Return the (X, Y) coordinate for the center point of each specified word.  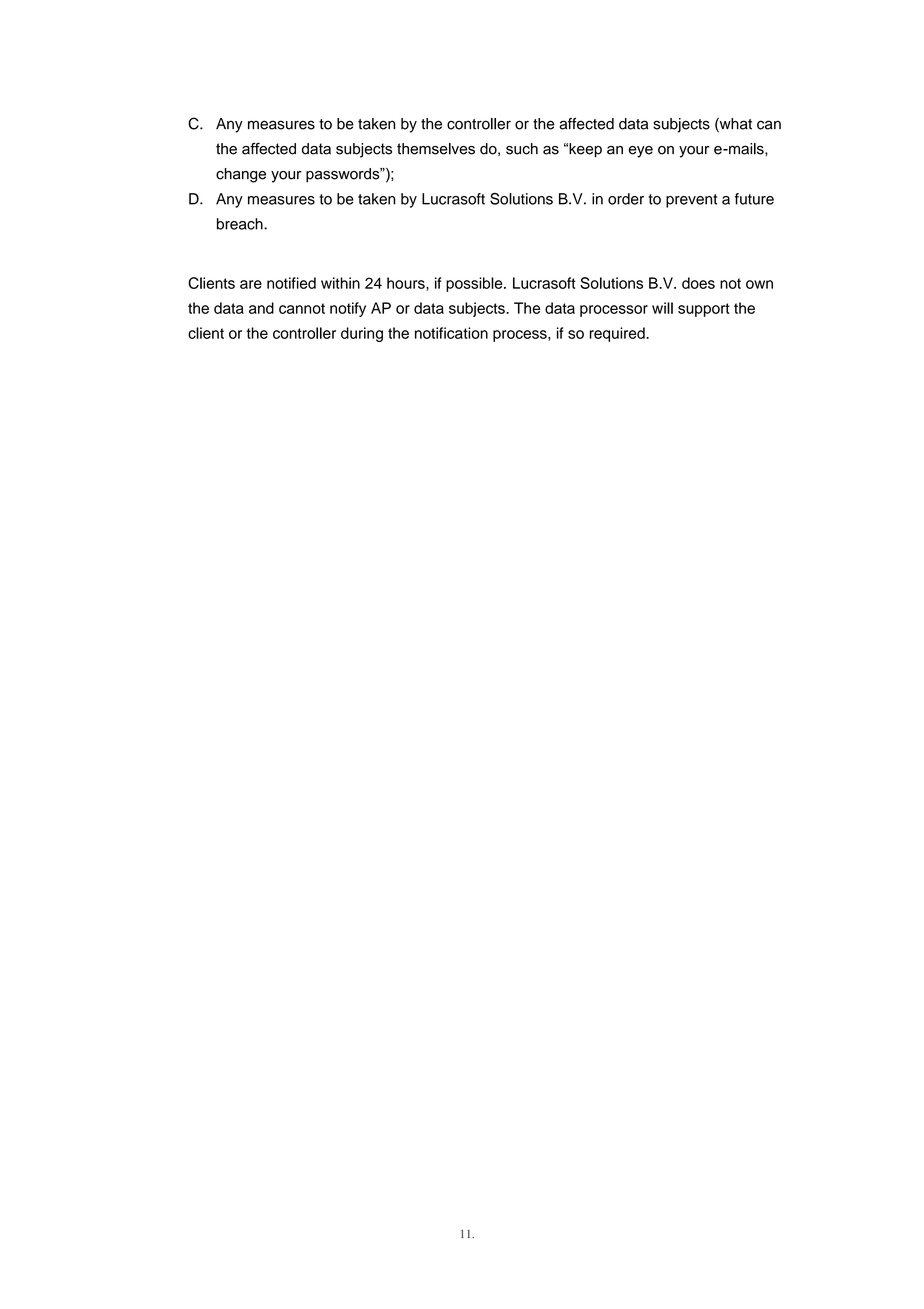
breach (241, 224)
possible (475, 284)
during (362, 334)
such (522, 149)
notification (451, 333)
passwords (344, 175)
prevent (691, 201)
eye (641, 152)
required (618, 334)
